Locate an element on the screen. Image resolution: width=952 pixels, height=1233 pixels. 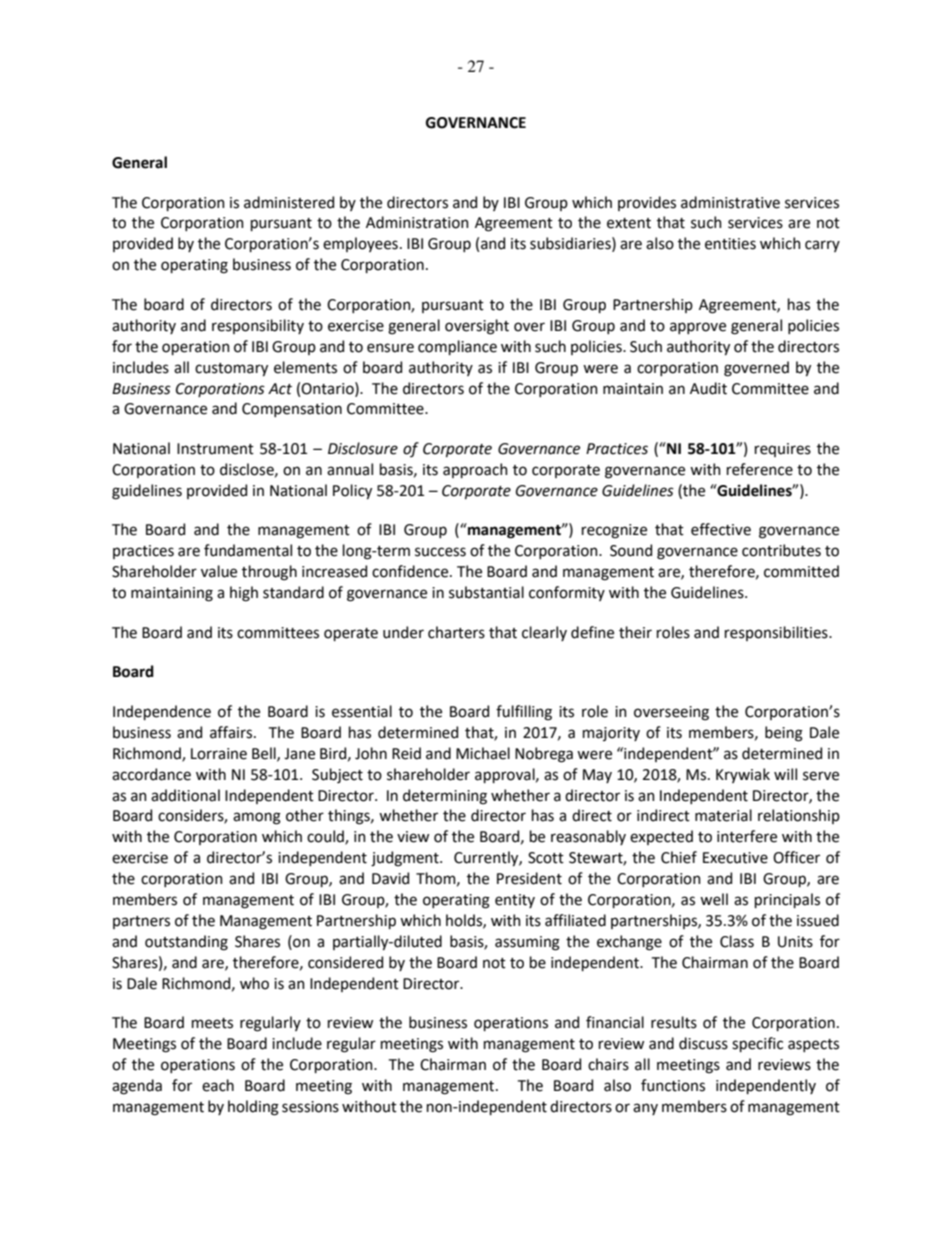
approach is located at coordinates (475, 470).
